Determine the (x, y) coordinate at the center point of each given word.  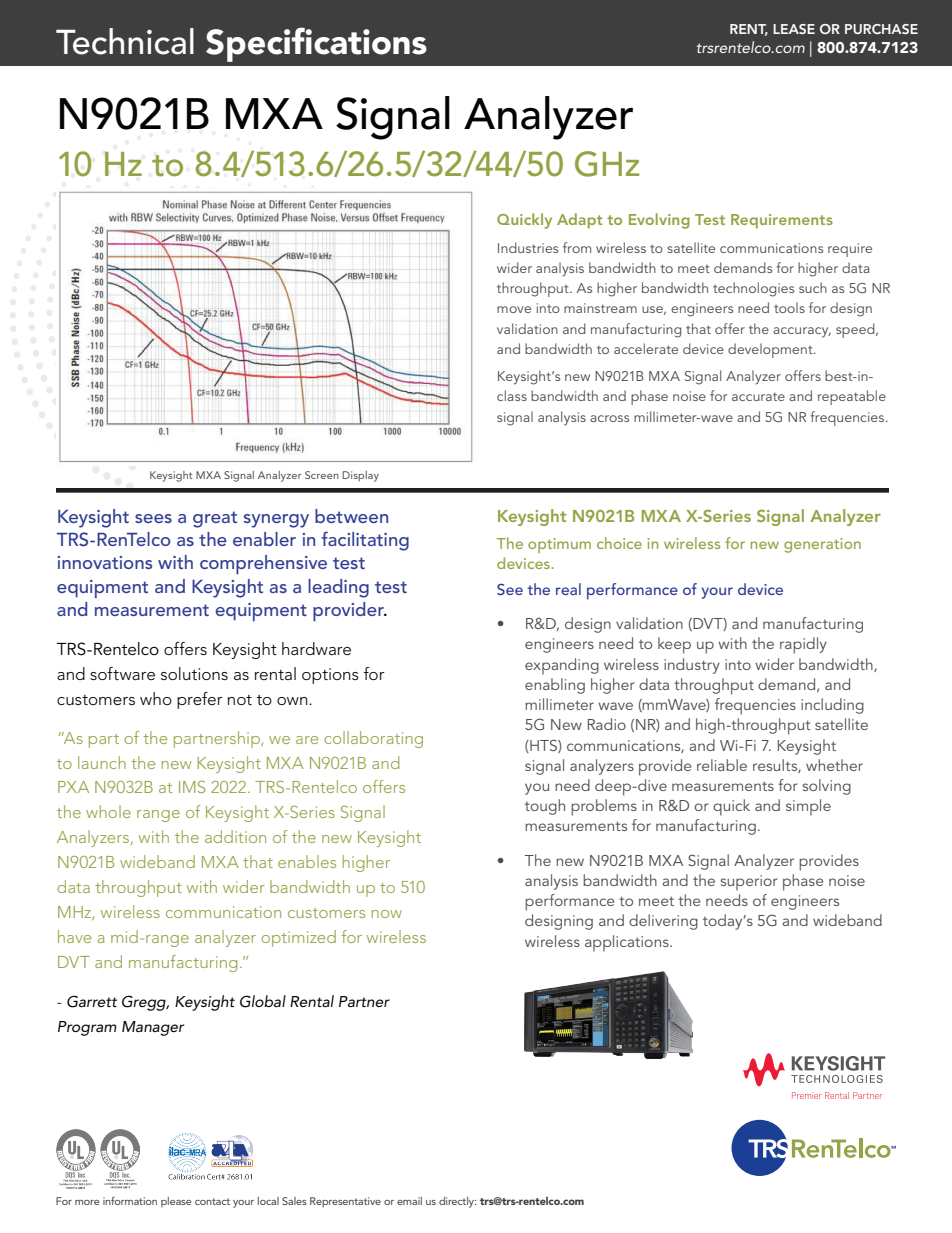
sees (153, 518)
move (514, 309)
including (832, 706)
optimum (559, 545)
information (130, 1200)
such (813, 287)
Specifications (316, 44)
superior (749, 883)
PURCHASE (881, 29)
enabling (555, 686)
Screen (322, 475)
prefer (200, 700)
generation (822, 545)
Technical (125, 41)
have (74, 936)
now (386, 914)
